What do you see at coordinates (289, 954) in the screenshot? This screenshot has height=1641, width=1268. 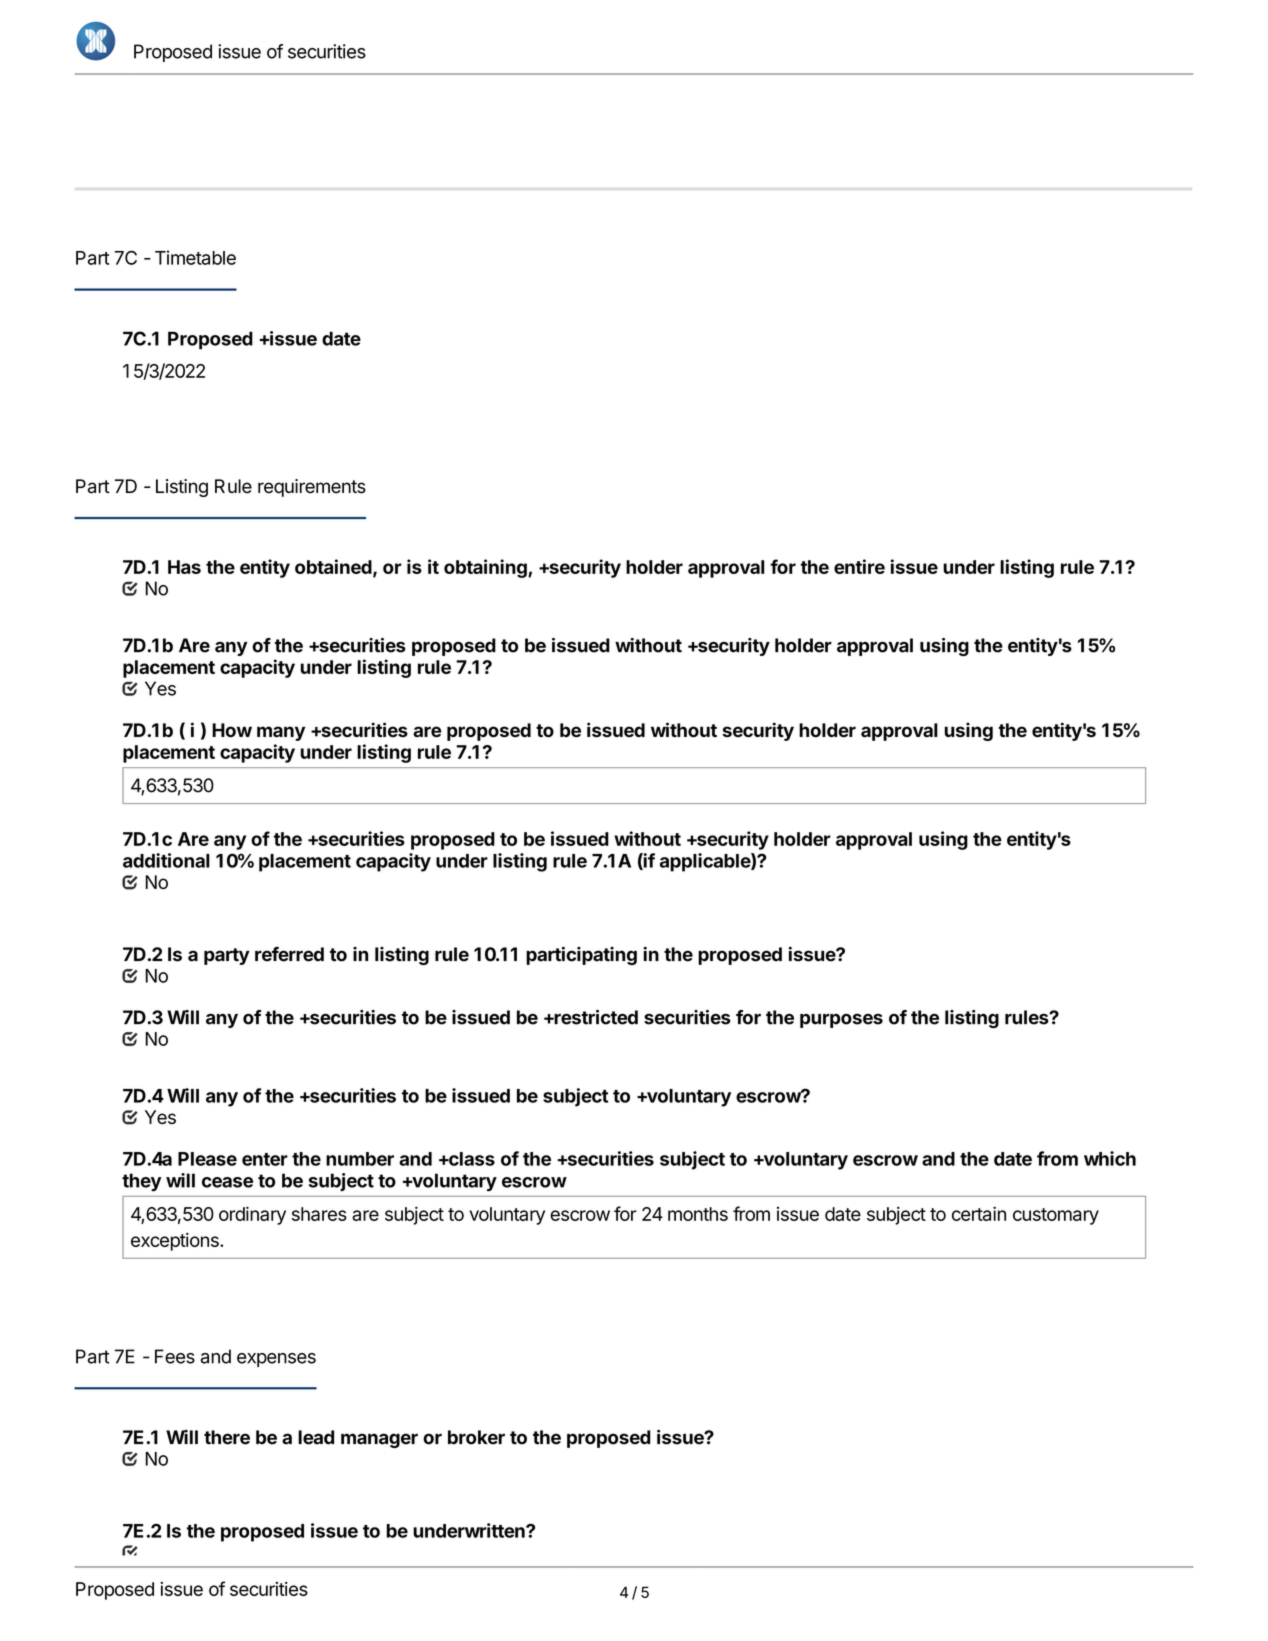 I see `referred` at bounding box center [289, 954].
